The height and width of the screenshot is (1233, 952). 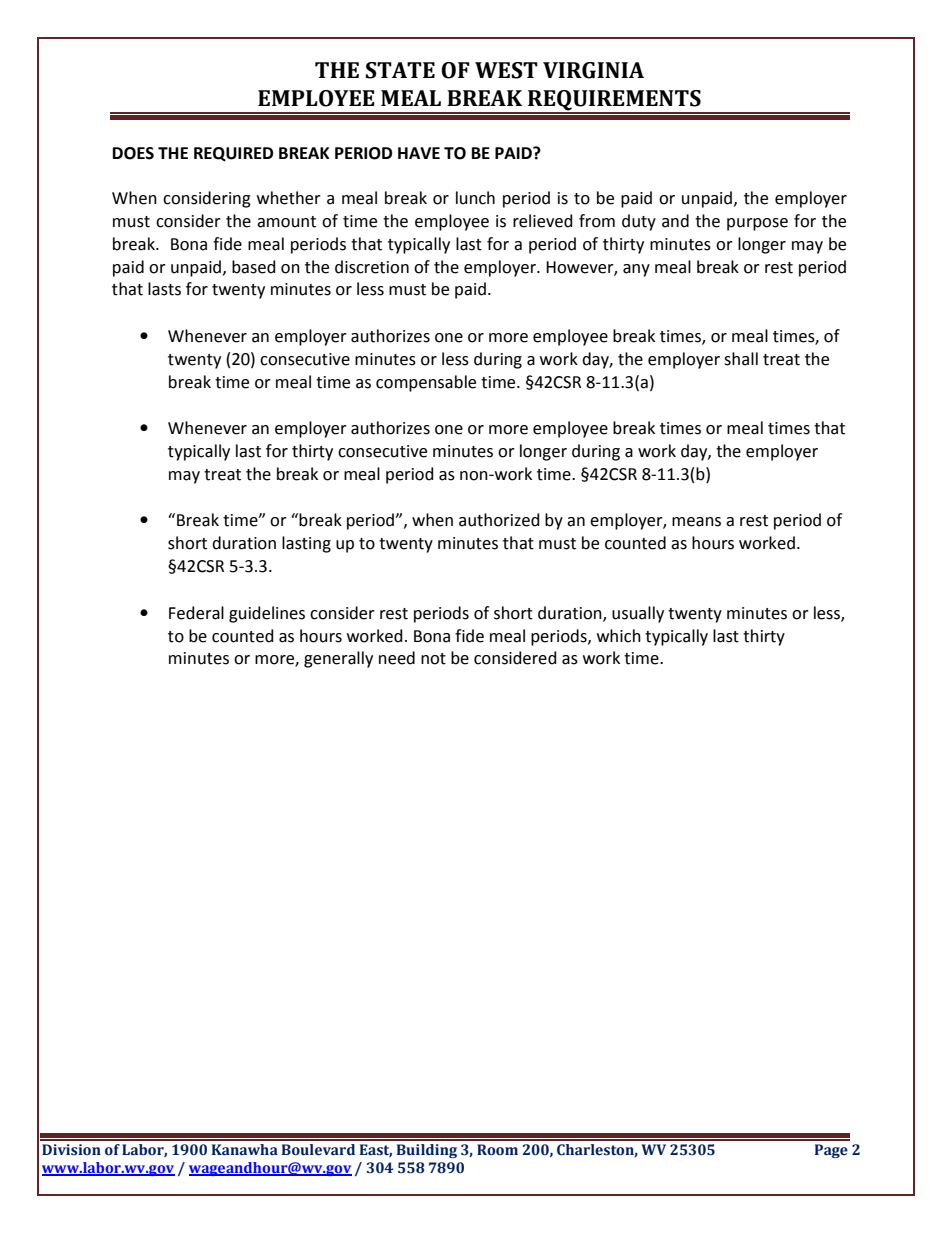 I want to click on not, so click(x=433, y=659).
